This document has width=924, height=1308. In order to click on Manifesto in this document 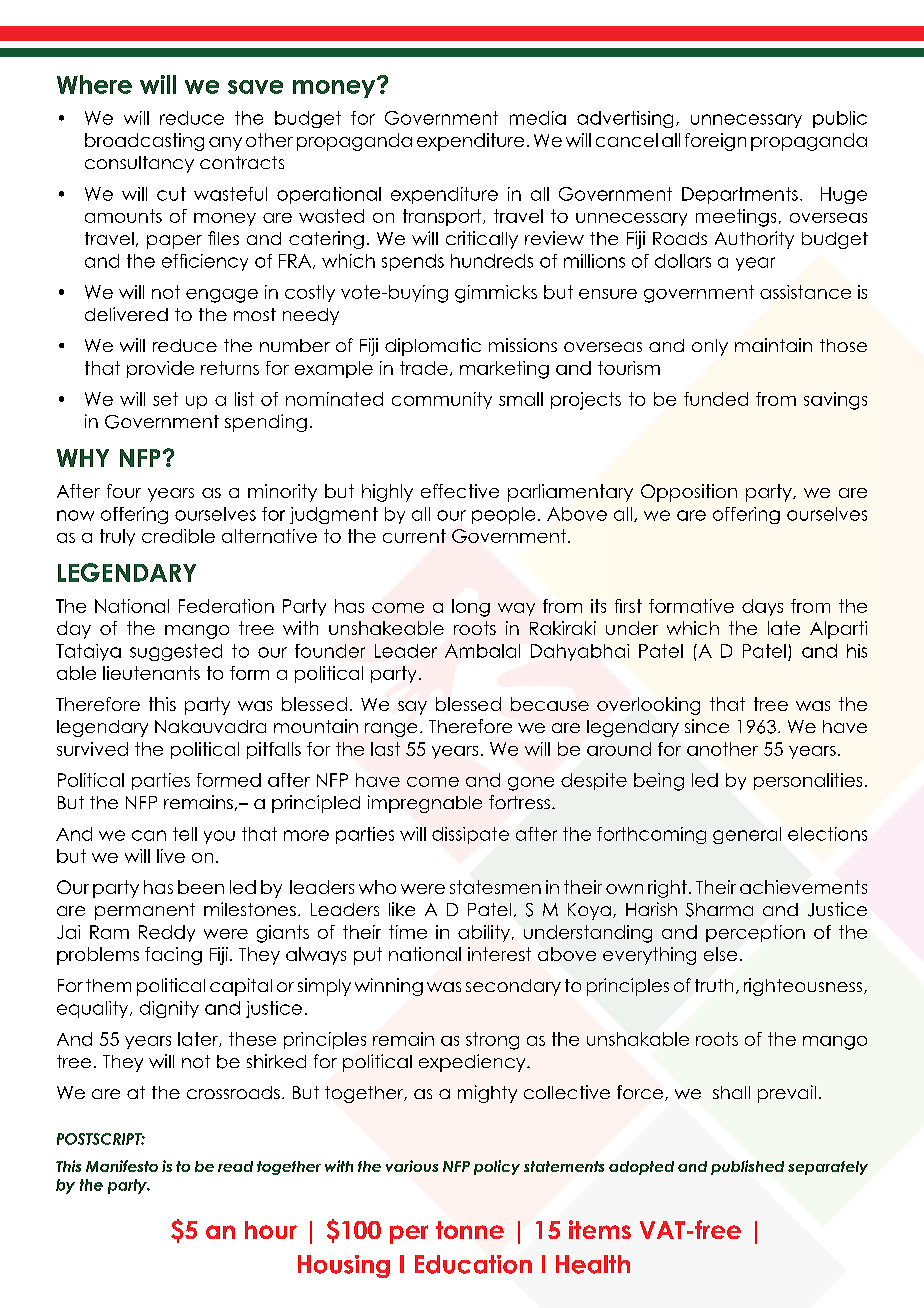, I will do `click(122, 1166)`.
